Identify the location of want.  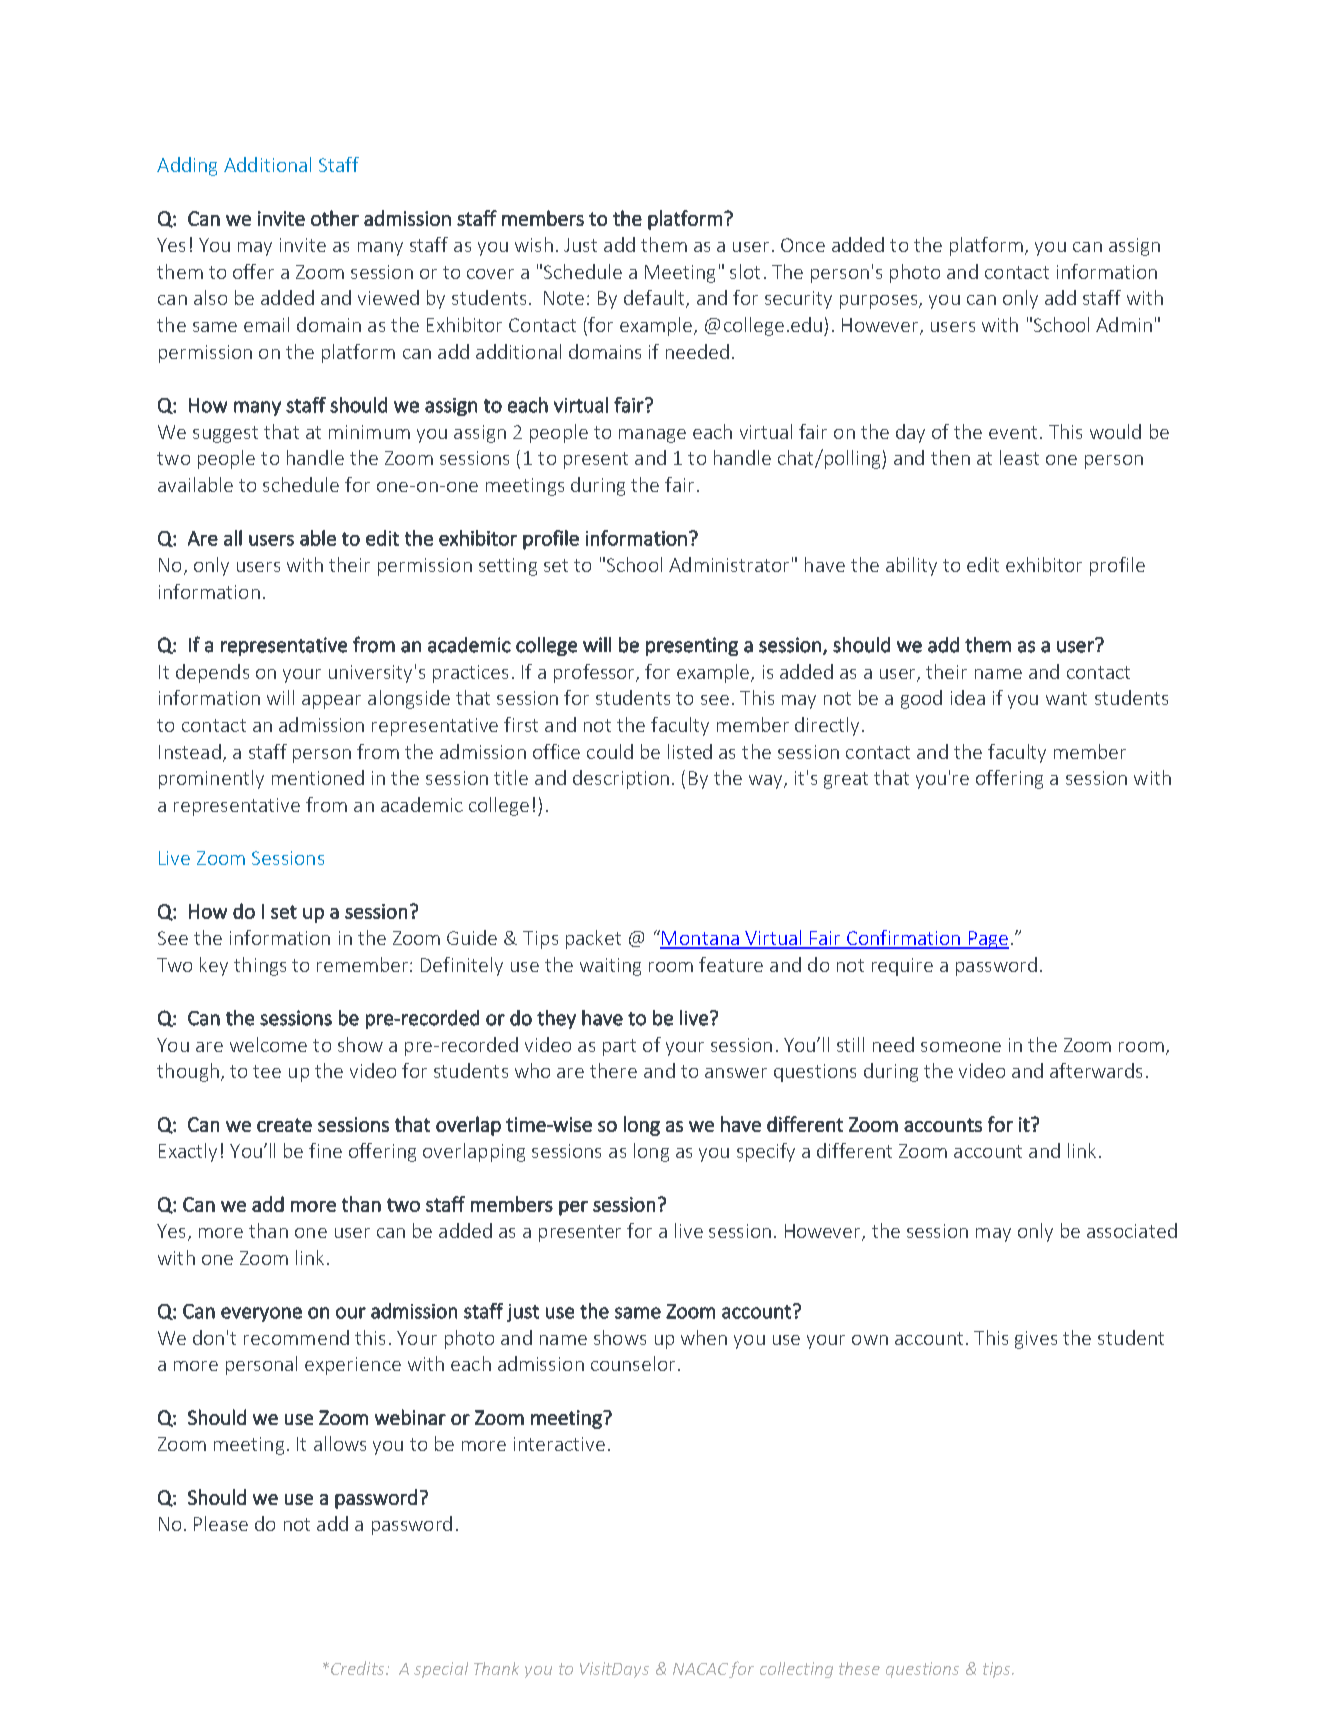
(1066, 698).
